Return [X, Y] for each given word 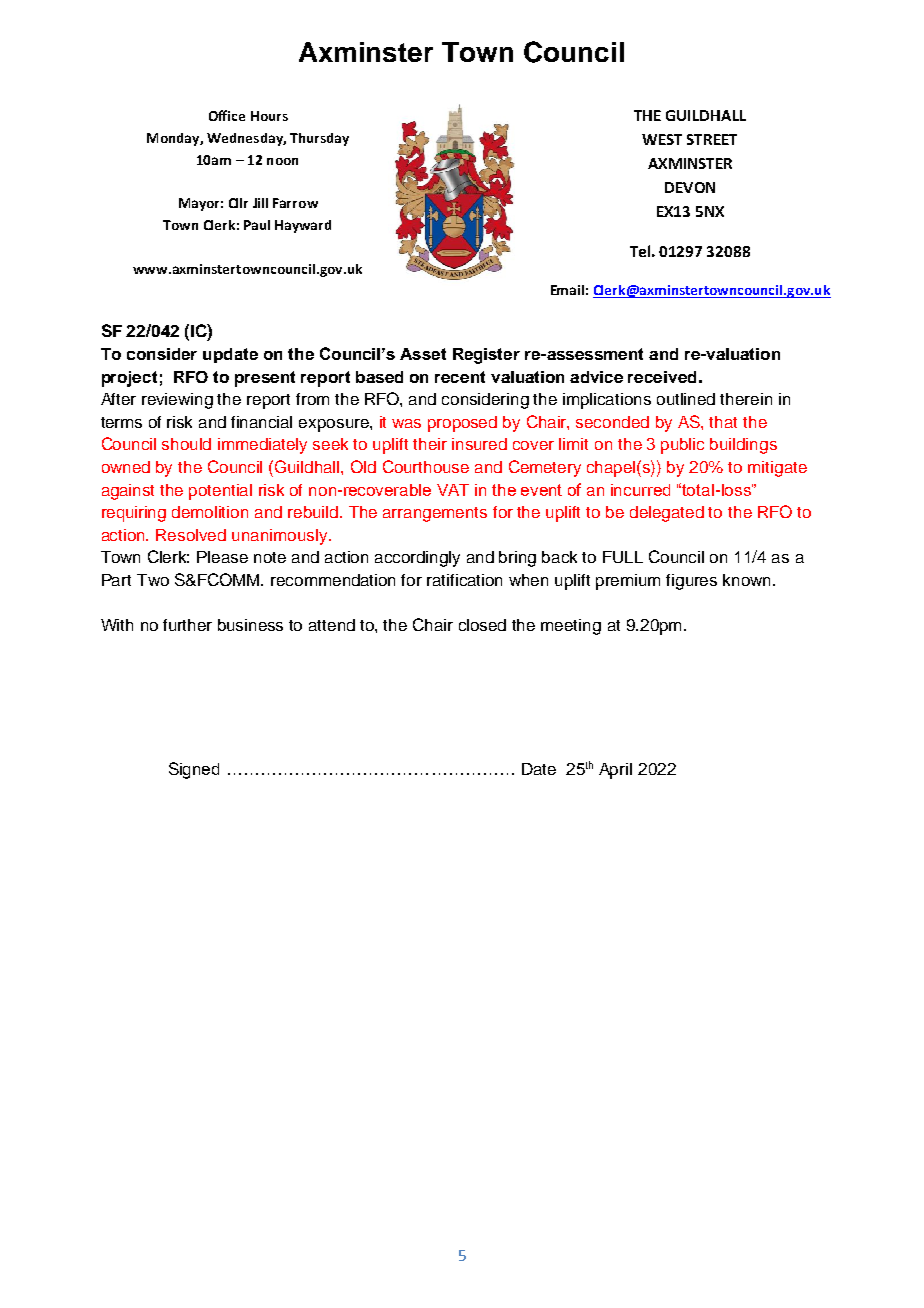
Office [227, 115]
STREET [712, 139]
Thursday [319, 139]
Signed [194, 770]
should [186, 444]
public [682, 446]
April [615, 771]
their [430, 444]
